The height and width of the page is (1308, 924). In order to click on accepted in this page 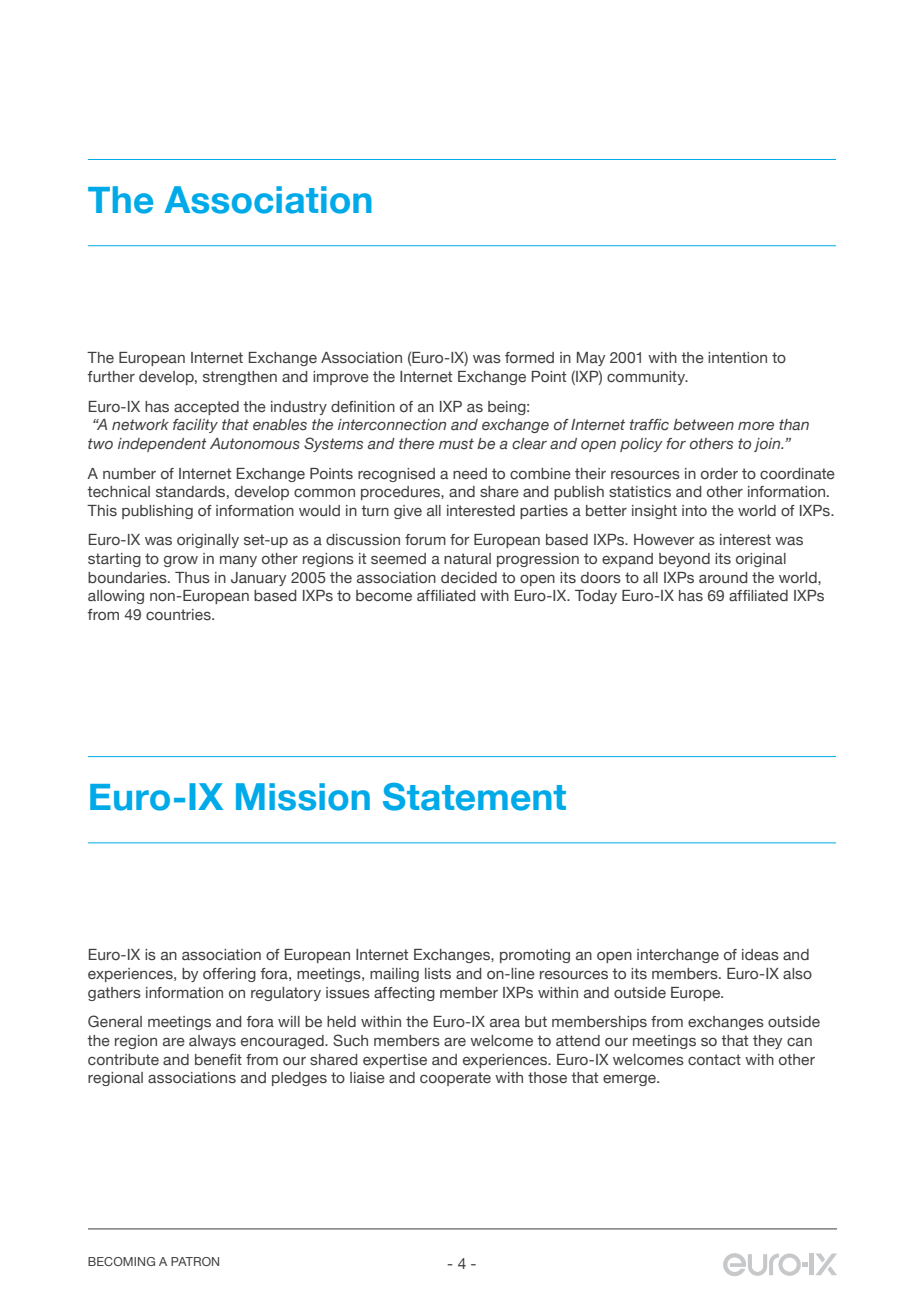, I will do `click(206, 408)`.
